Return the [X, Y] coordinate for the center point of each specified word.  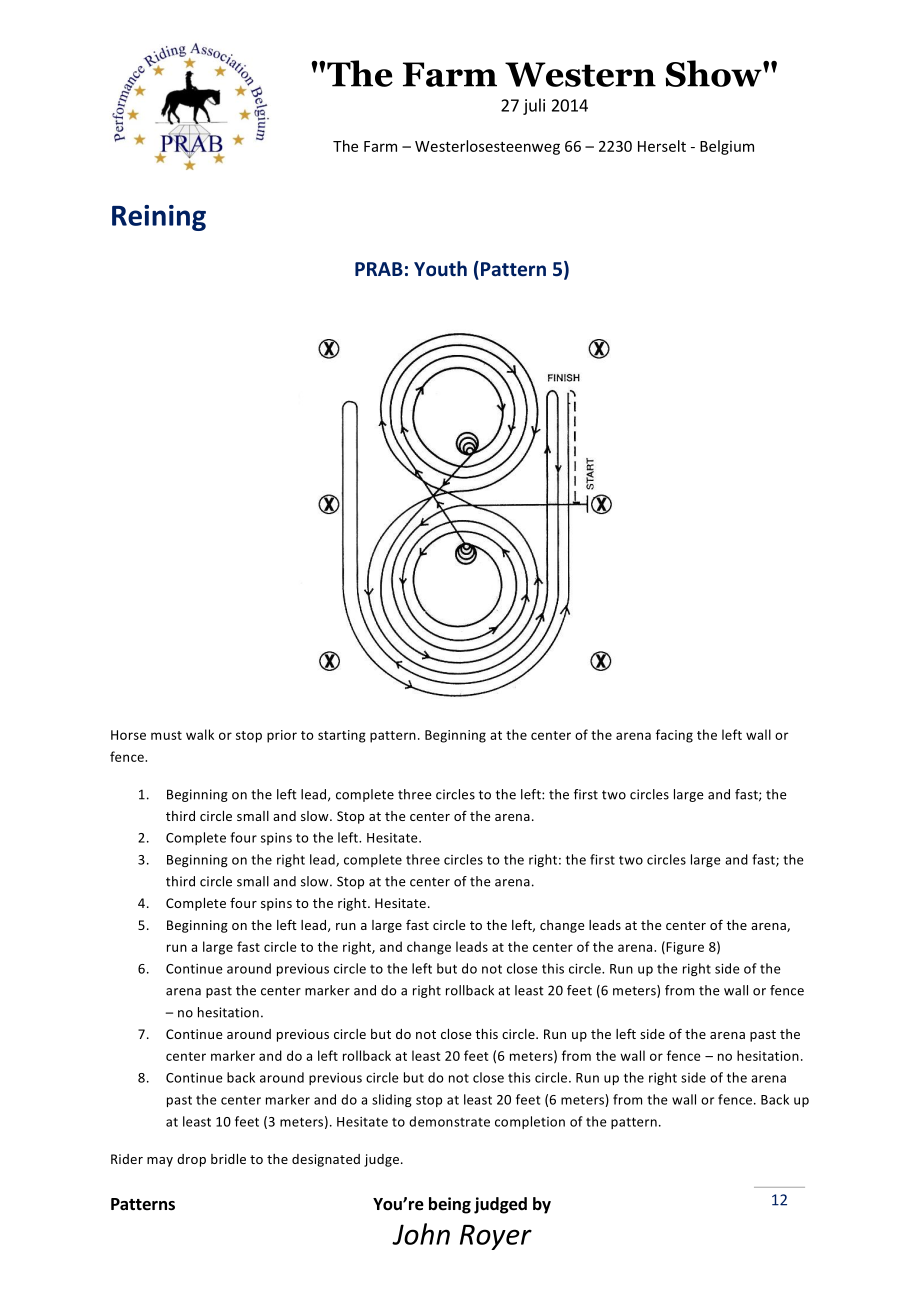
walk [200, 734]
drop [191, 1160]
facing [674, 736]
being [450, 1205]
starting [342, 736]
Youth [440, 268]
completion [530, 1122]
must [166, 735]
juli [534, 106]
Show [715, 73]
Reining [159, 218]
